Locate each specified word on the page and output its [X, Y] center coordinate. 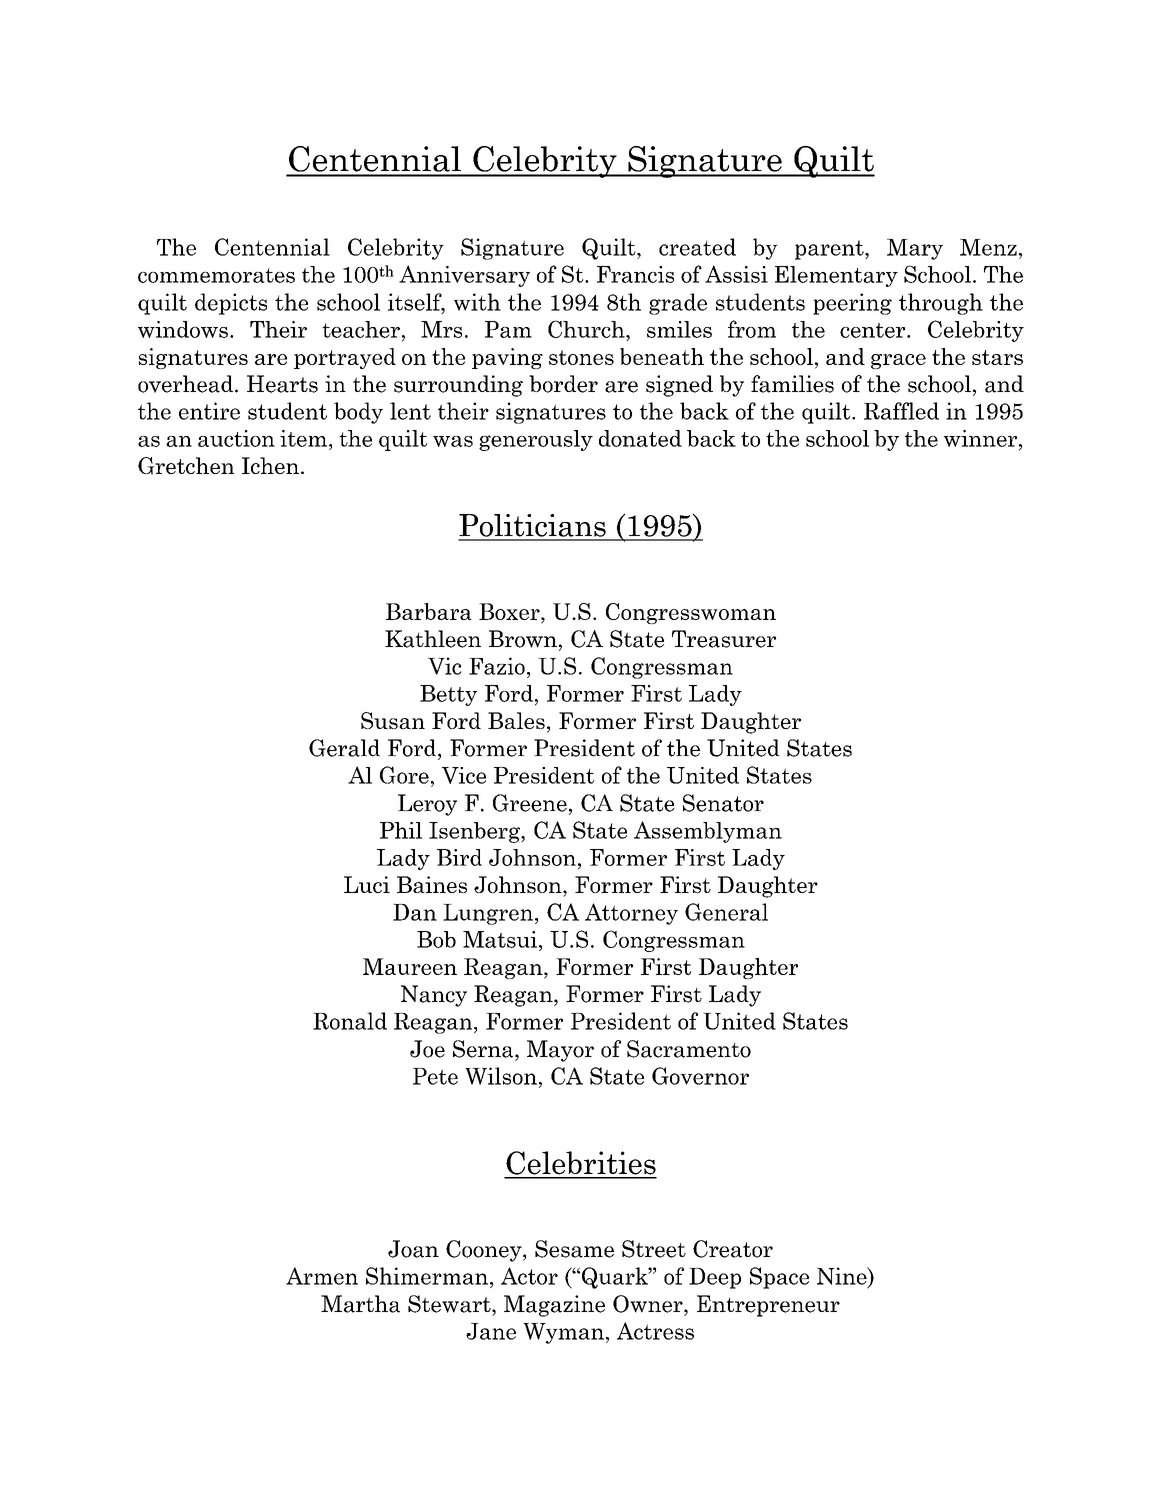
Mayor [560, 1051]
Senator [723, 803]
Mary [915, 249]
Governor [700, 1076]
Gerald [344, 748]
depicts [231, 304]
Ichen [270, 465]
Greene [530, 803]
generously [536, 440]
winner [982, 438]
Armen [322, 1276]
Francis [635, 274]
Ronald [350, 1021]
